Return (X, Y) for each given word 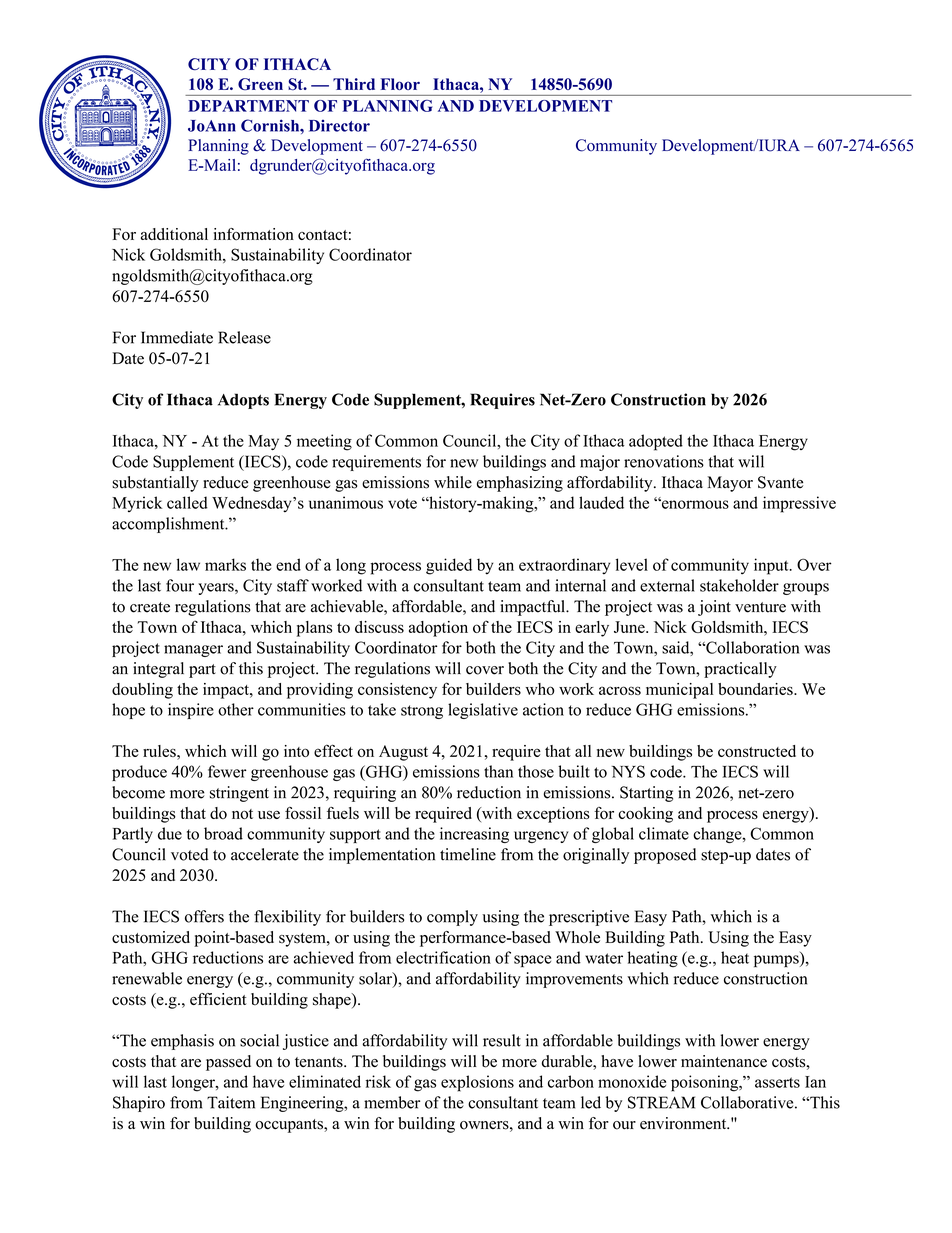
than (498, 771)
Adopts (243, 401)
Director (339, 126)
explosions (477, 1083)
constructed (757, 751)
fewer (227, 771)
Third (354, 84)
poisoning (706, 1083)
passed (228, 1063)
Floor (400, 84)
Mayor (730, 484)
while (453, 482)
